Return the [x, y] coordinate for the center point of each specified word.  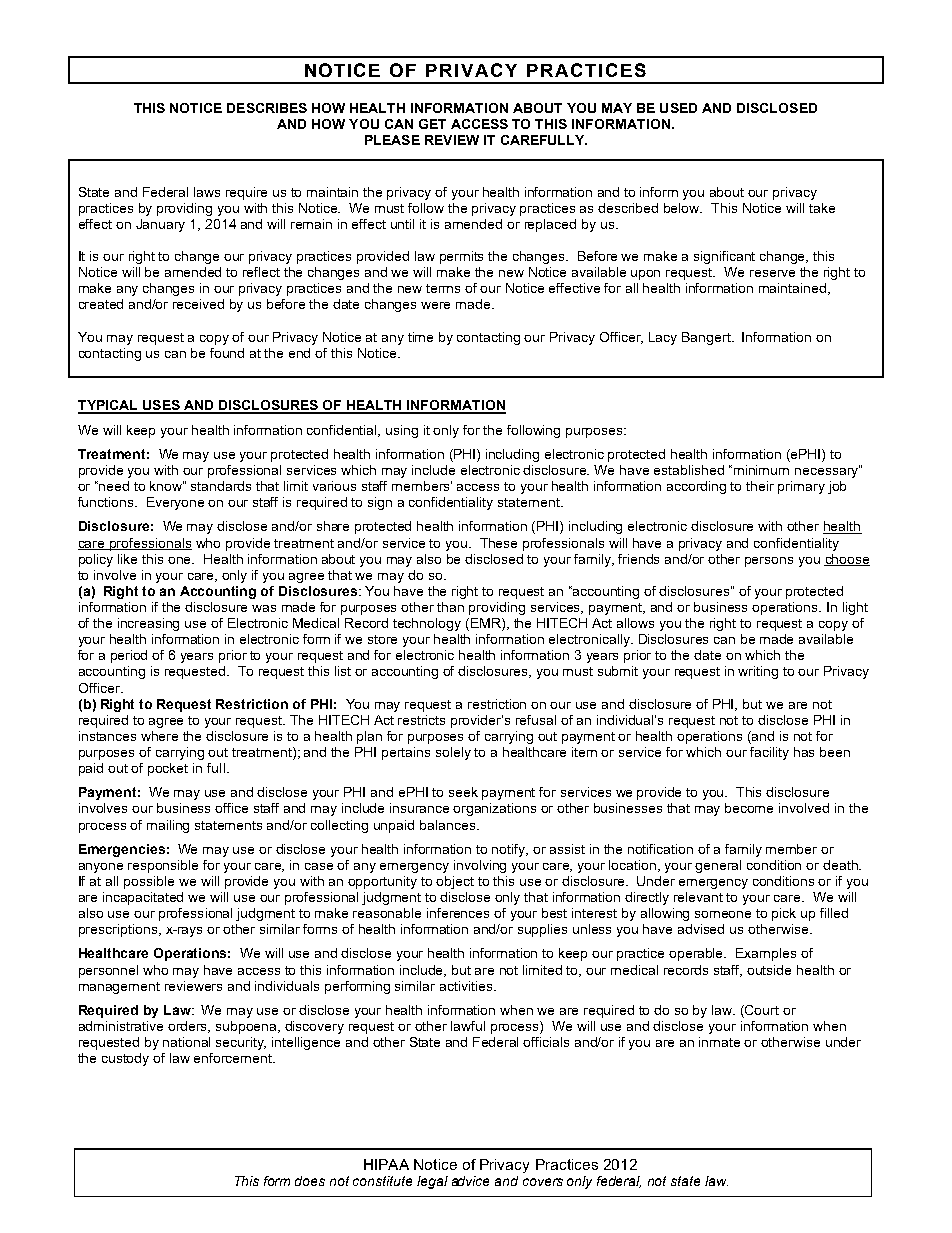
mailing [168, 826]
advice [470, 1181]
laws [207, 192]
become [749, 808]
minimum [761, 470]
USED [678, 108]
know [167, 486]
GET [432, 124]
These [498, 543]
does [310, 1181]
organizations [494, 809]
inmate [719, 1042]
